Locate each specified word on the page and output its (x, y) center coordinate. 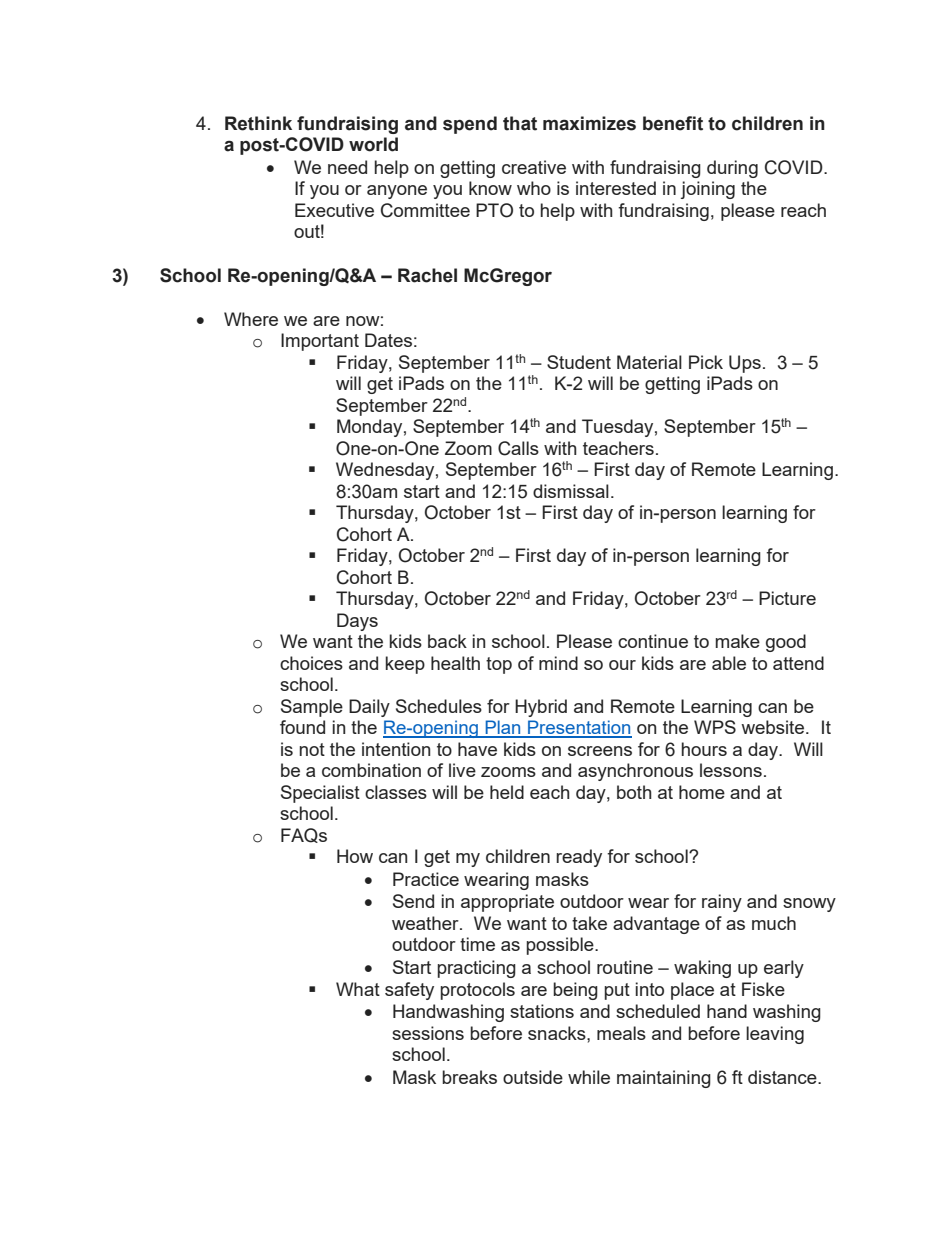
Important (320, 342)
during (732, 169)
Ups (745, 364)
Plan (503, 728)
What (358, 989)
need (347, 167)
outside (533, 1077)
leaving (775, 1035)
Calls (518, 448)
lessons (731, 770)
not (312, 749)
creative (534, 167)
